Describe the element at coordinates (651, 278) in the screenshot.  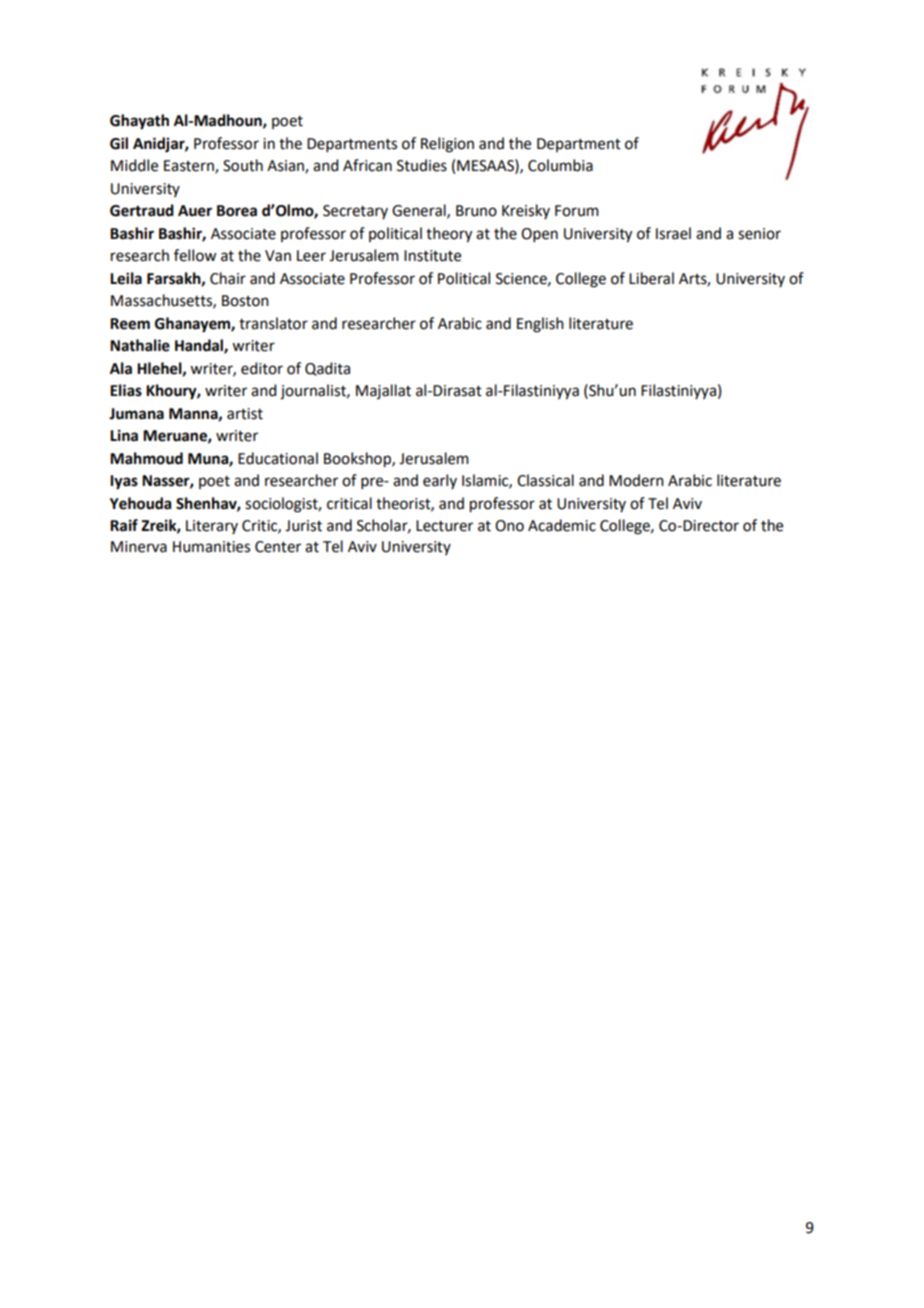
I see `Liberal` at that location.
